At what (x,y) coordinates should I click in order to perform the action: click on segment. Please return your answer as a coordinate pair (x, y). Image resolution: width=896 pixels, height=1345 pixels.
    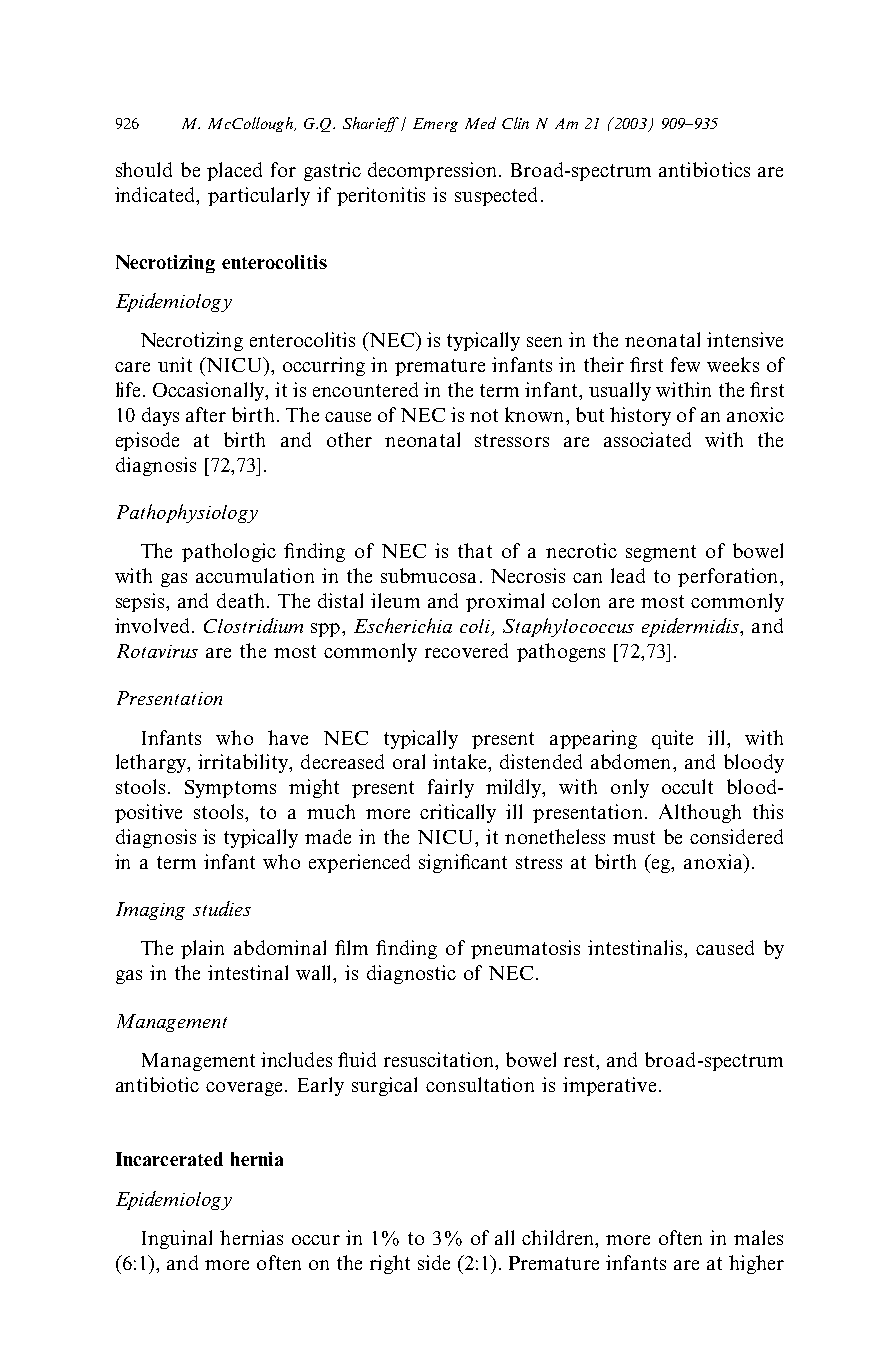
    Looking at the image, I should click on (661, 553).
